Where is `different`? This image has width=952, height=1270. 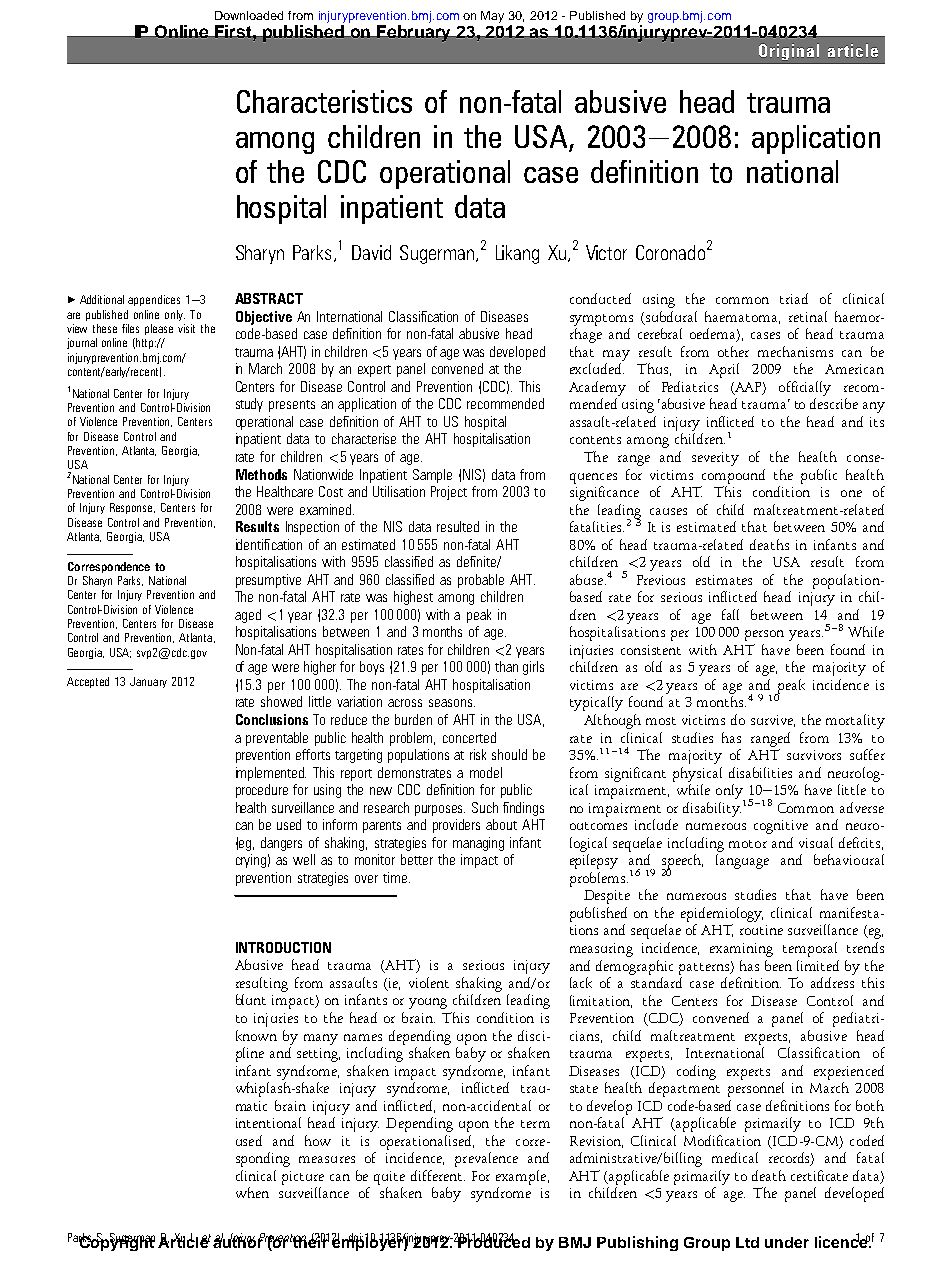 different is located at coordinates (438, 1175).
